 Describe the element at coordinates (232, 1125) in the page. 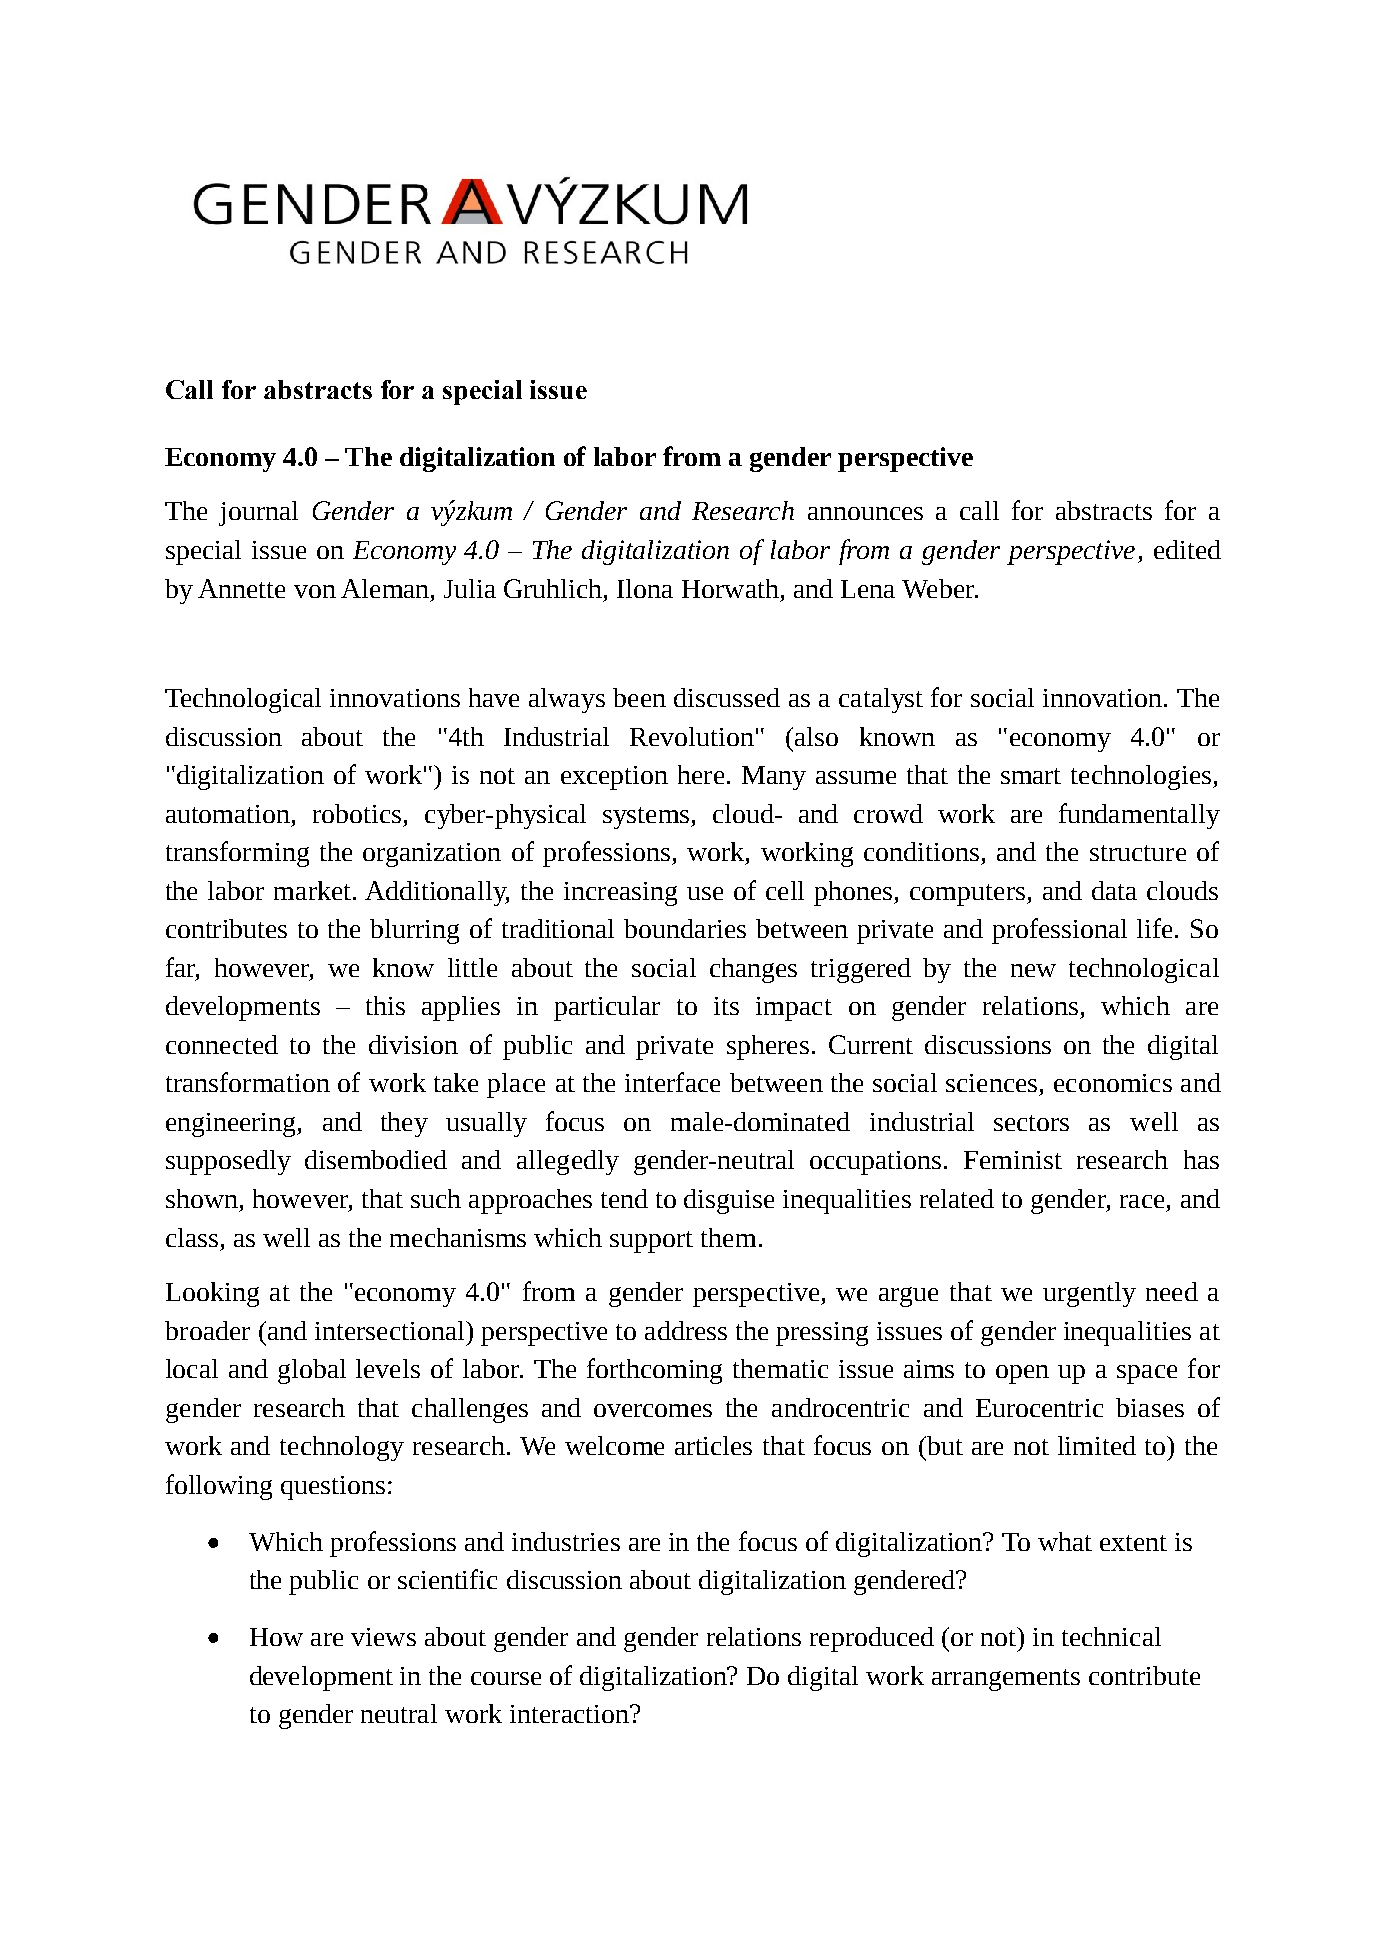

I see `engineering` at that location.
